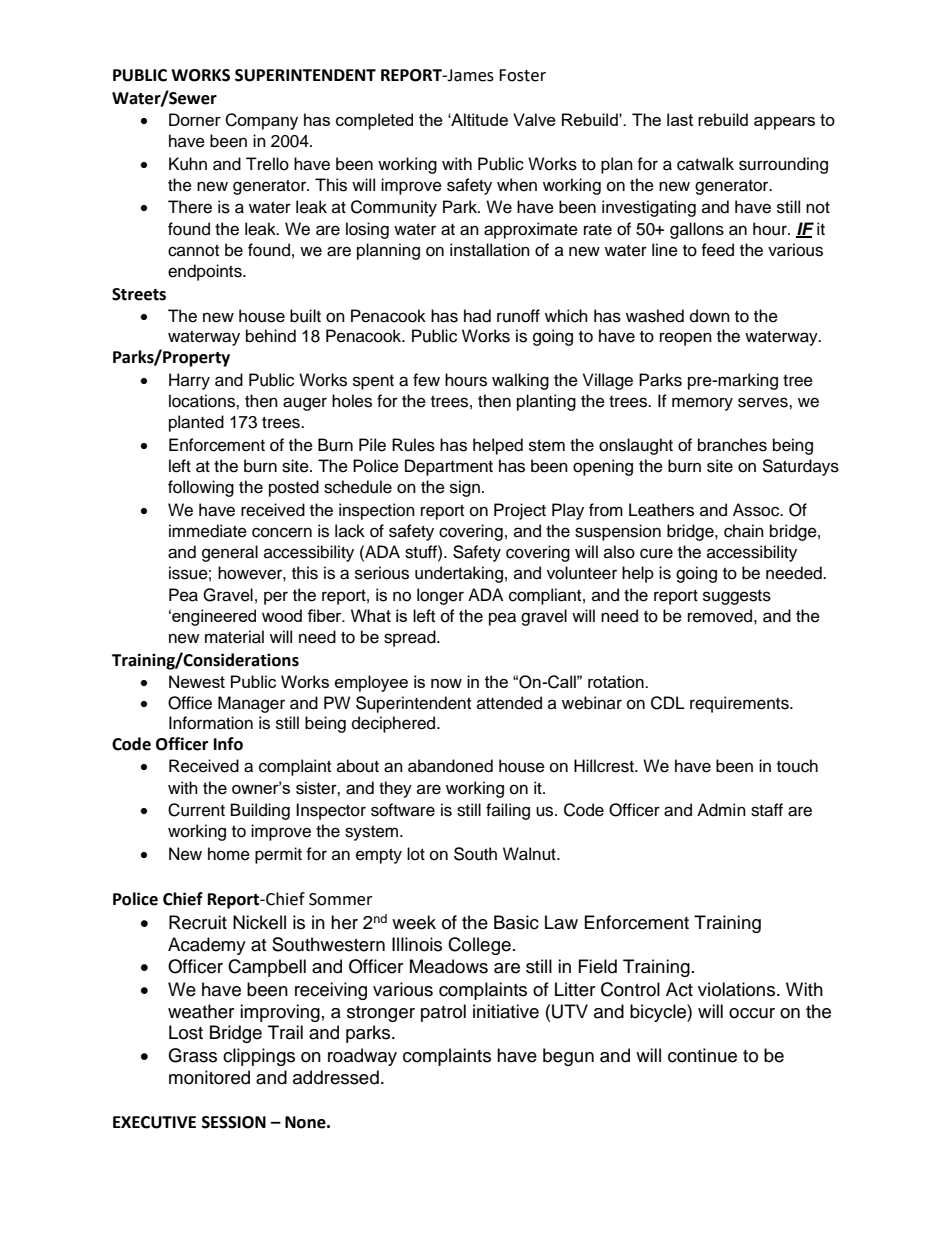  I want to click on Company, so click(261, 121).
